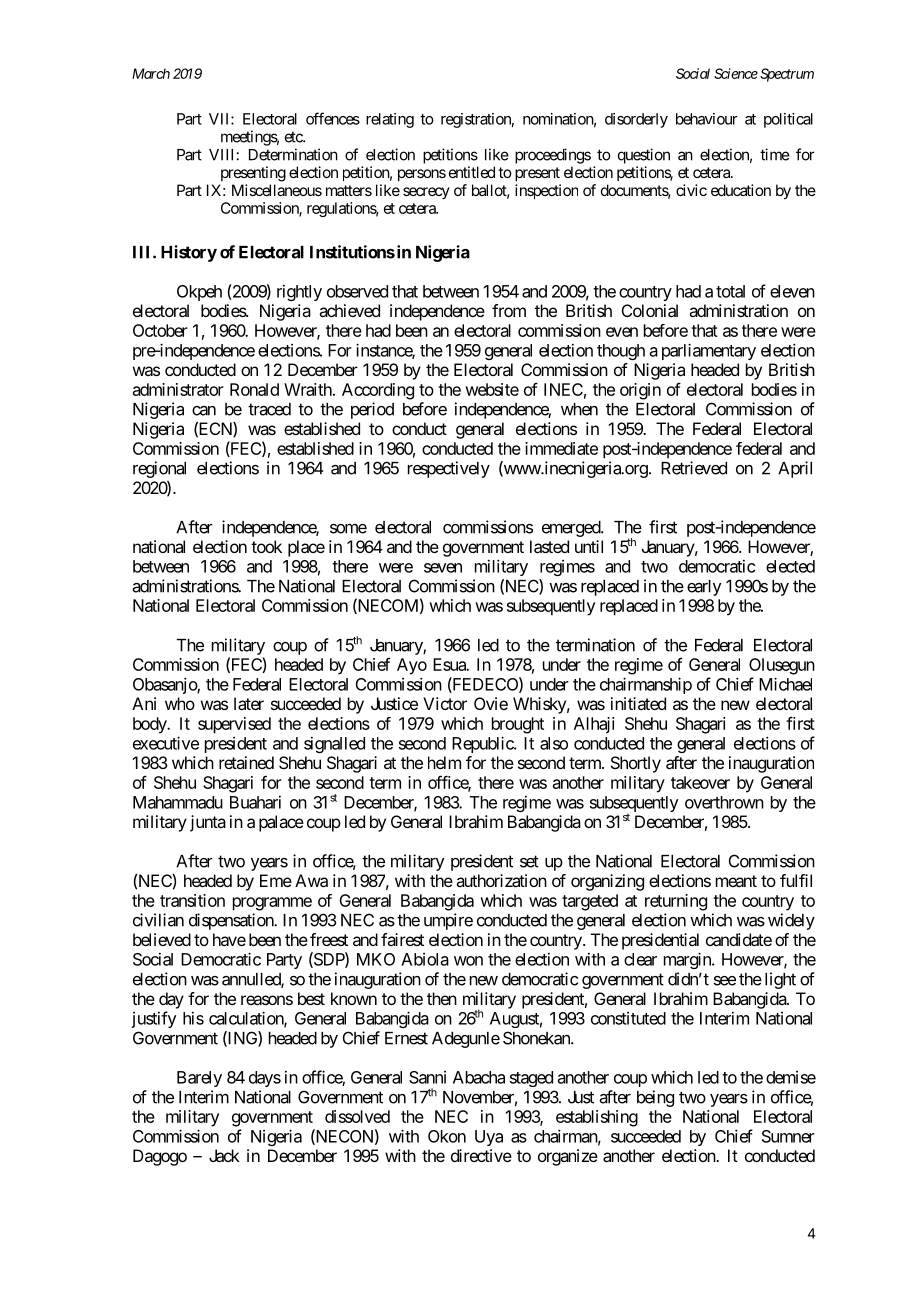 This image has height=1308, width=924. I want to click on respectively, so click(449, 469).
